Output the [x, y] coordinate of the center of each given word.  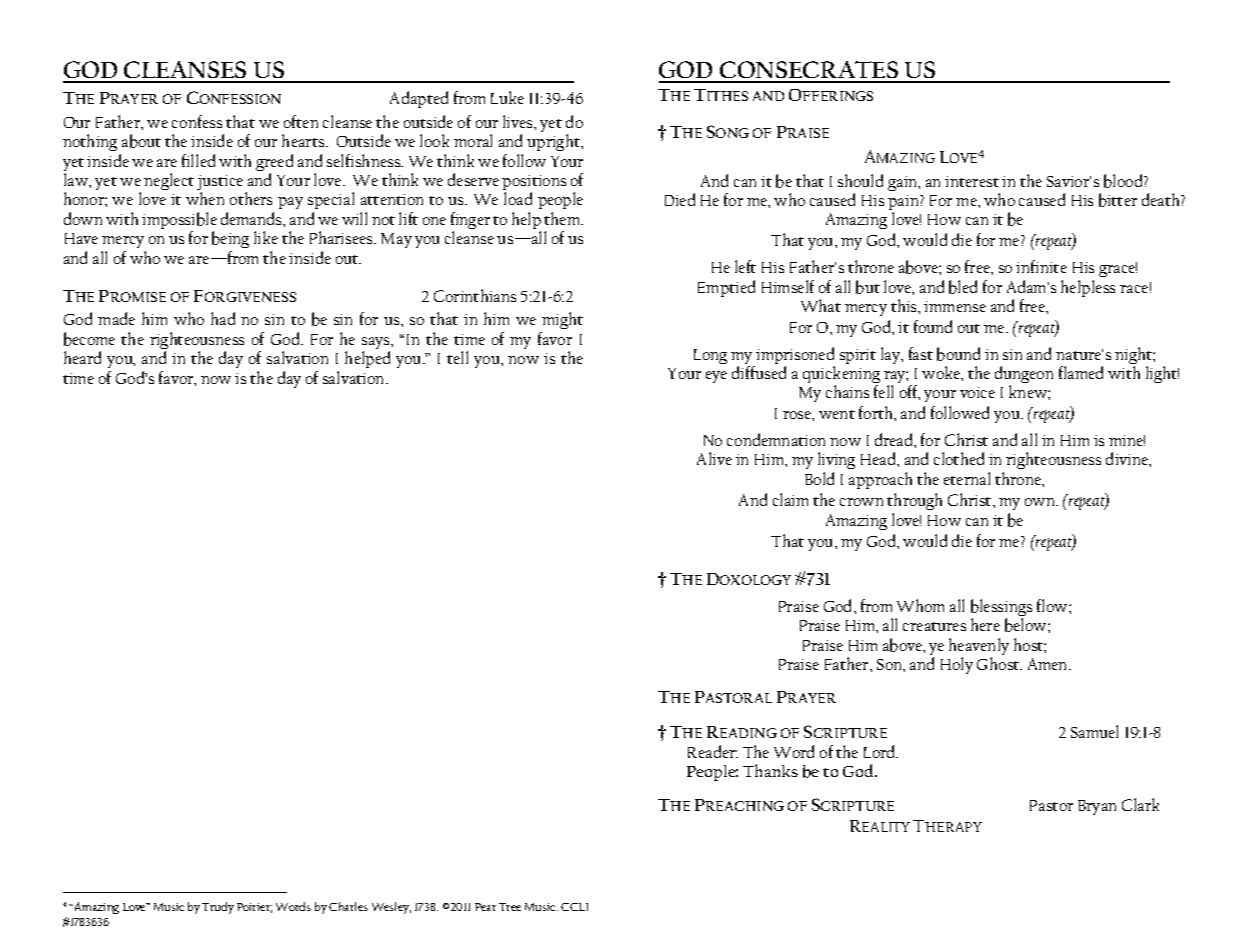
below [1027, 625]
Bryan [1097, 807]
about [141, 141]
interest [972, 181]
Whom [920, 605]
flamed [1081, 372]
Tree [510, 907]
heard [82, 357]
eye [716, 377]
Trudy [218, 908]
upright [554, 142]
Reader [713, 751]
